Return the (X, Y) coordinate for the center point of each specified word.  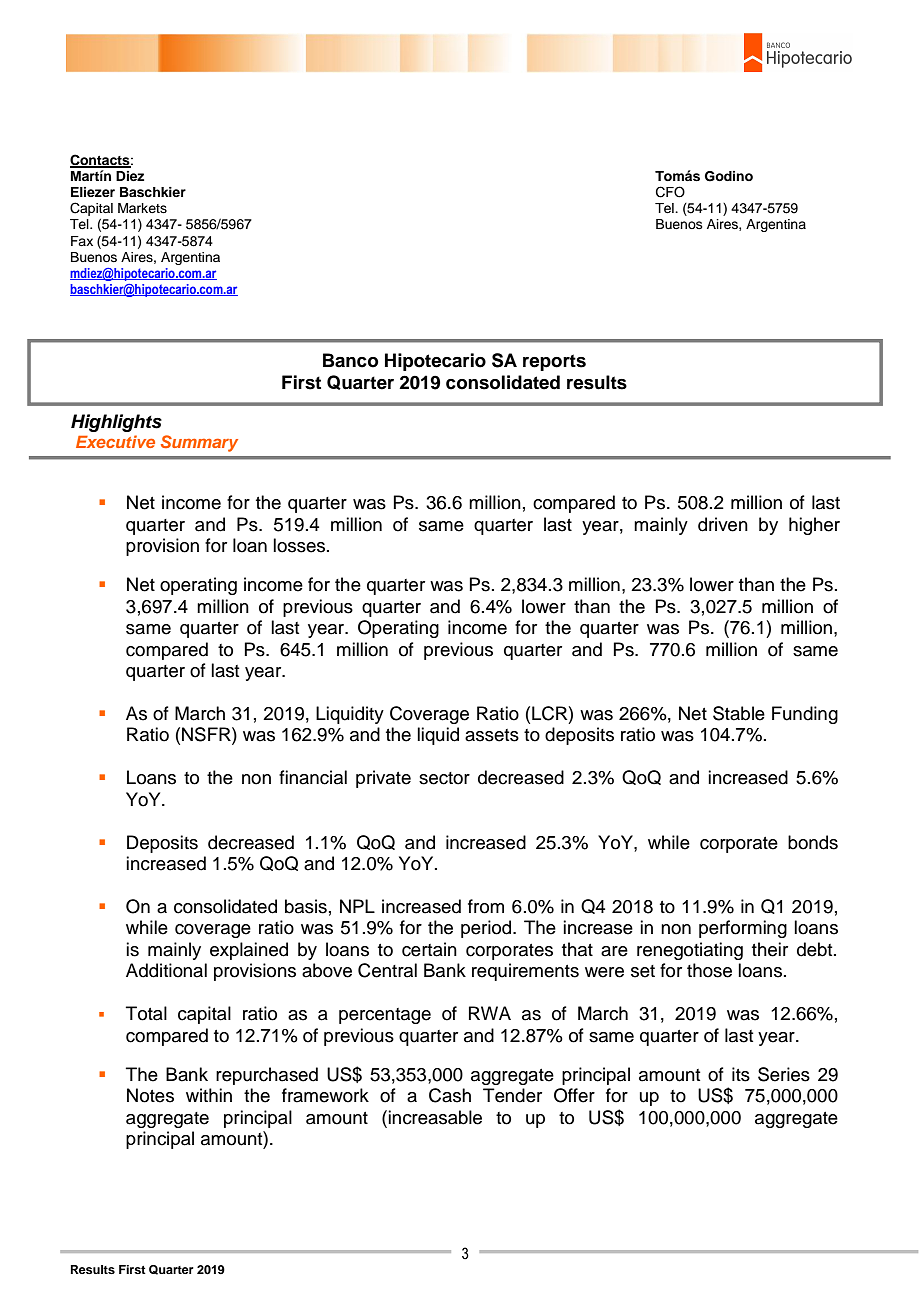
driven (723, 524)
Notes (150, 1095)
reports (554, 362)
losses (299, 545)
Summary (199, 443)
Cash (450, 1095)
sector (444, 778)
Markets (142, 208)
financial (313, 777)
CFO (670, 192)
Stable (739, 713)
